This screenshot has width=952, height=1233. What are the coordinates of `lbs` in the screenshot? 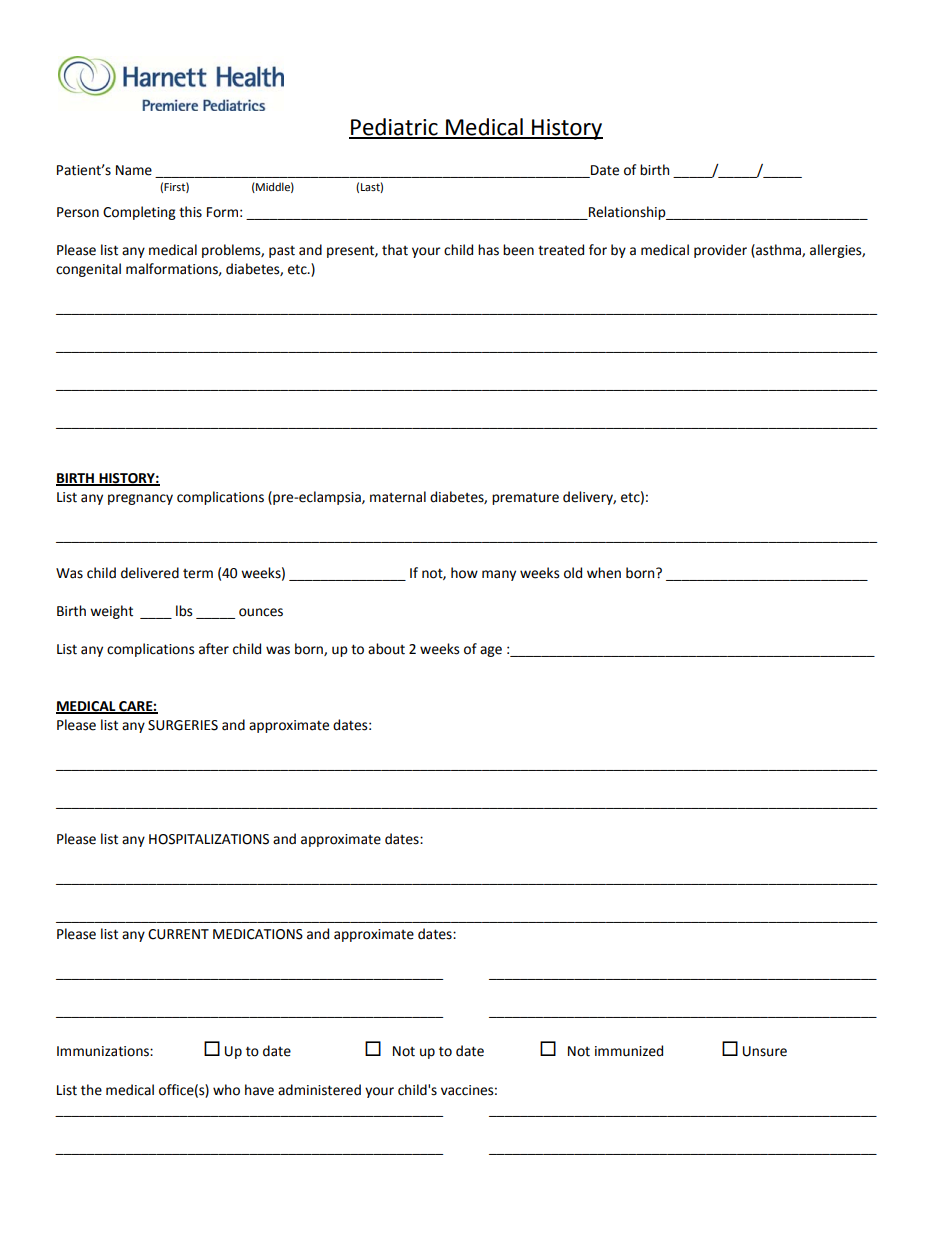 It's located at (184, 611).
